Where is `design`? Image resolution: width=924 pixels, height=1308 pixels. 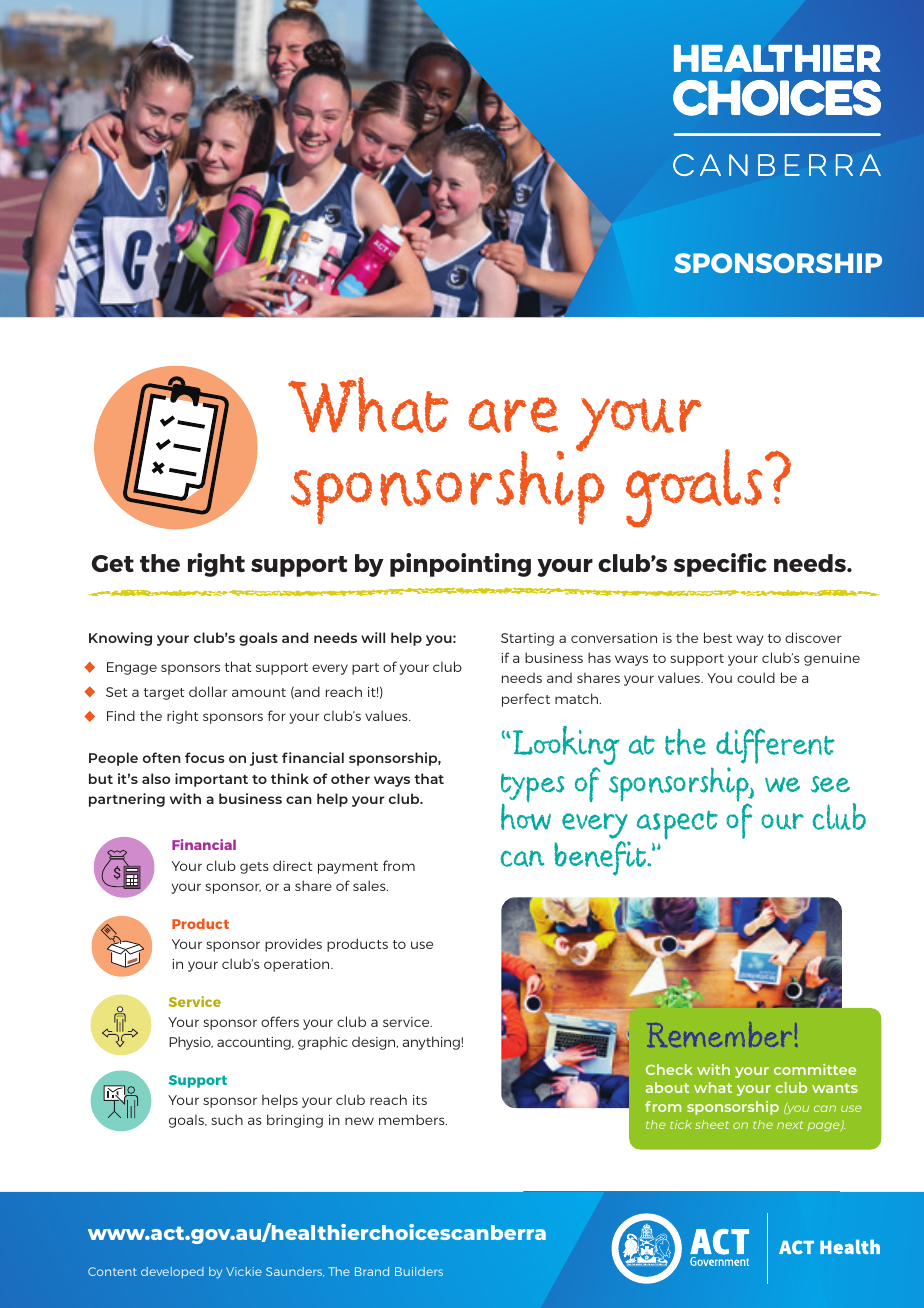 design is located at coordinates (375, 1043).
